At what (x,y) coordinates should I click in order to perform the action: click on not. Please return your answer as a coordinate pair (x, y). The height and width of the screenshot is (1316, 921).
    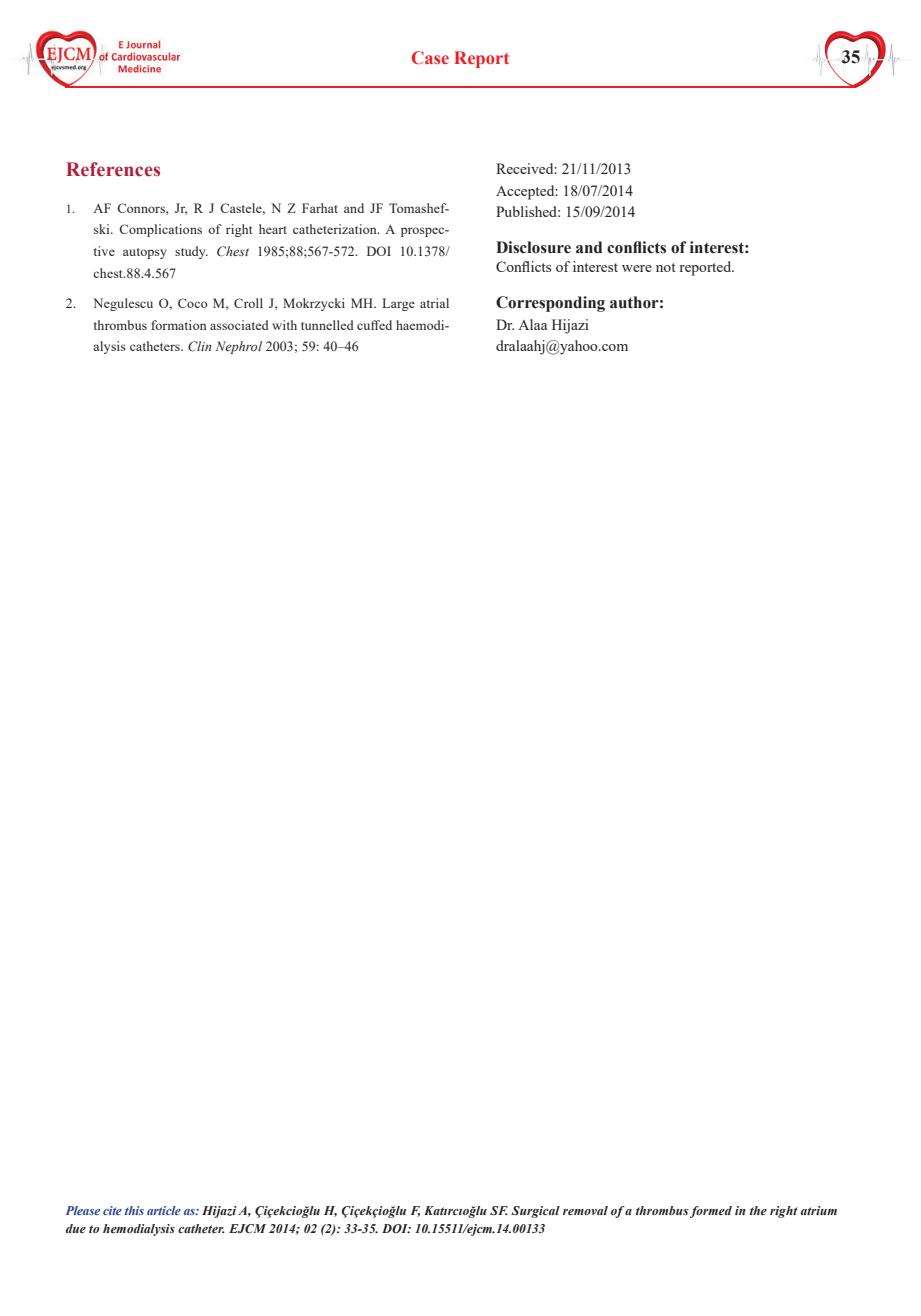
    Looking at the image, I should click on (666, 267).
